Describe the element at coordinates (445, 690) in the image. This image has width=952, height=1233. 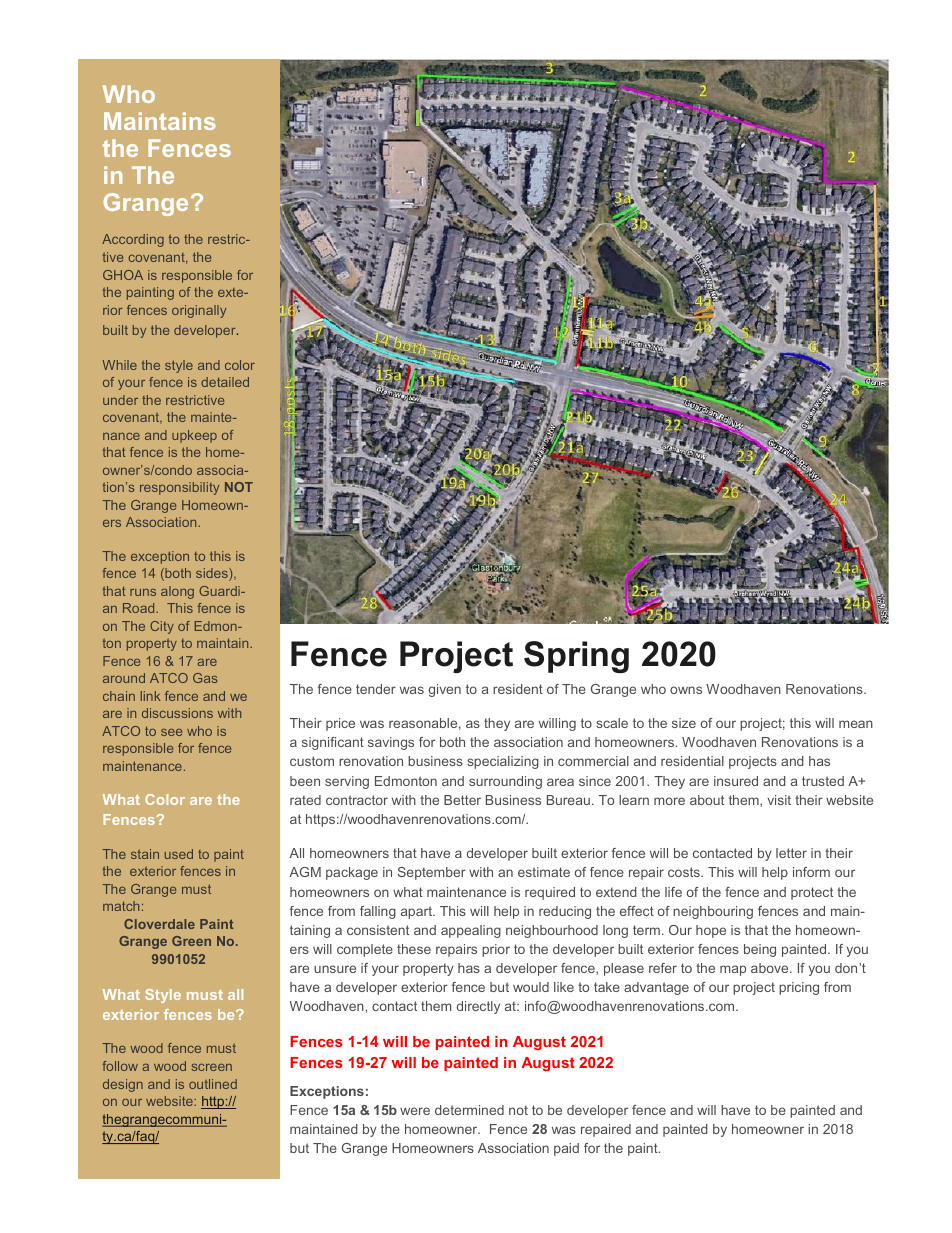
I see `given` at that location.
